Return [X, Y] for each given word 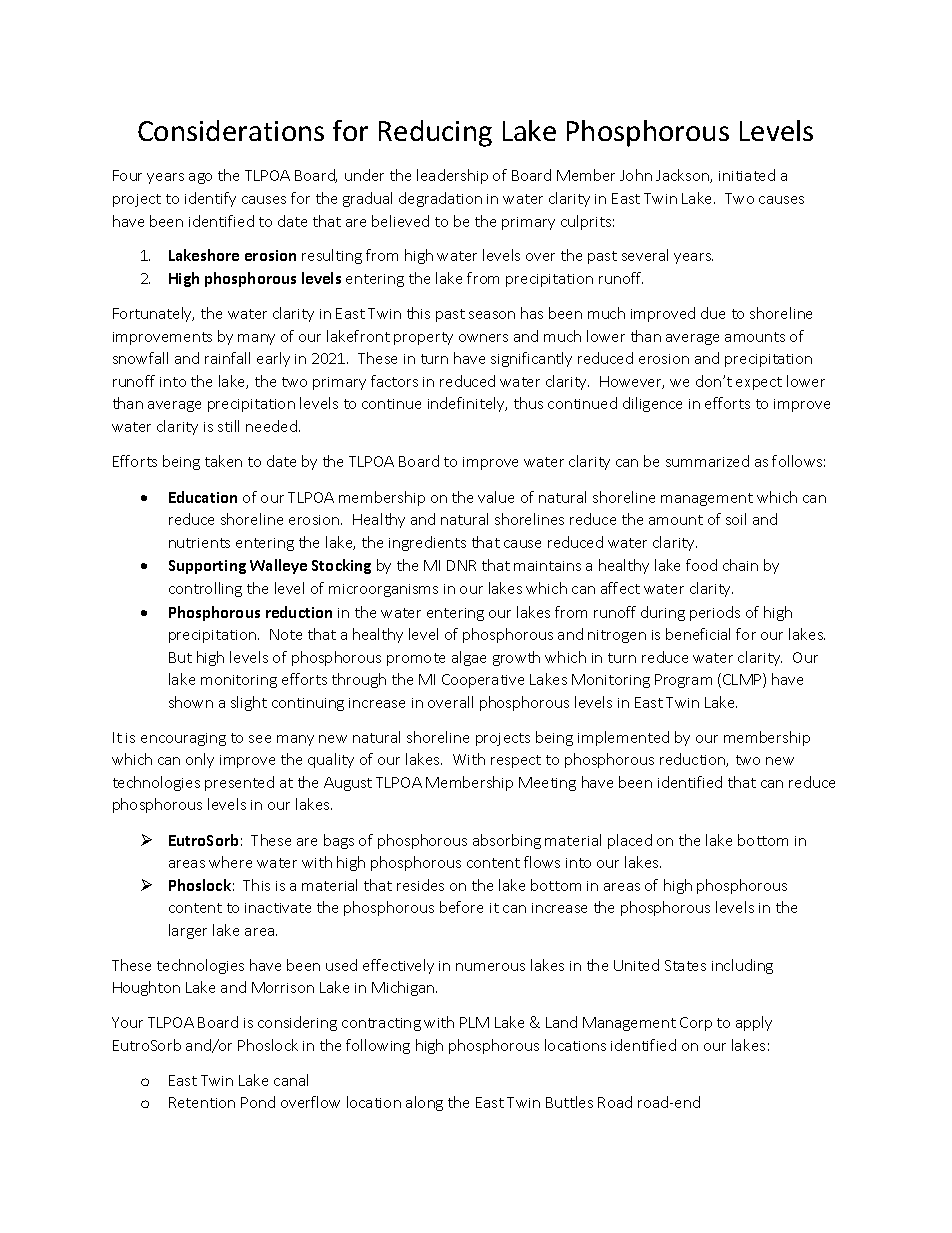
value [496, 497]
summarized [707, 461]
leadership [452, 176]
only [200, 760]
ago [200, 178]
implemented [623, 738]
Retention [202, 1102]
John [636, 175]
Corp [696, 1024]
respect [516, 761]
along [424, 1103]
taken [223, 461]
